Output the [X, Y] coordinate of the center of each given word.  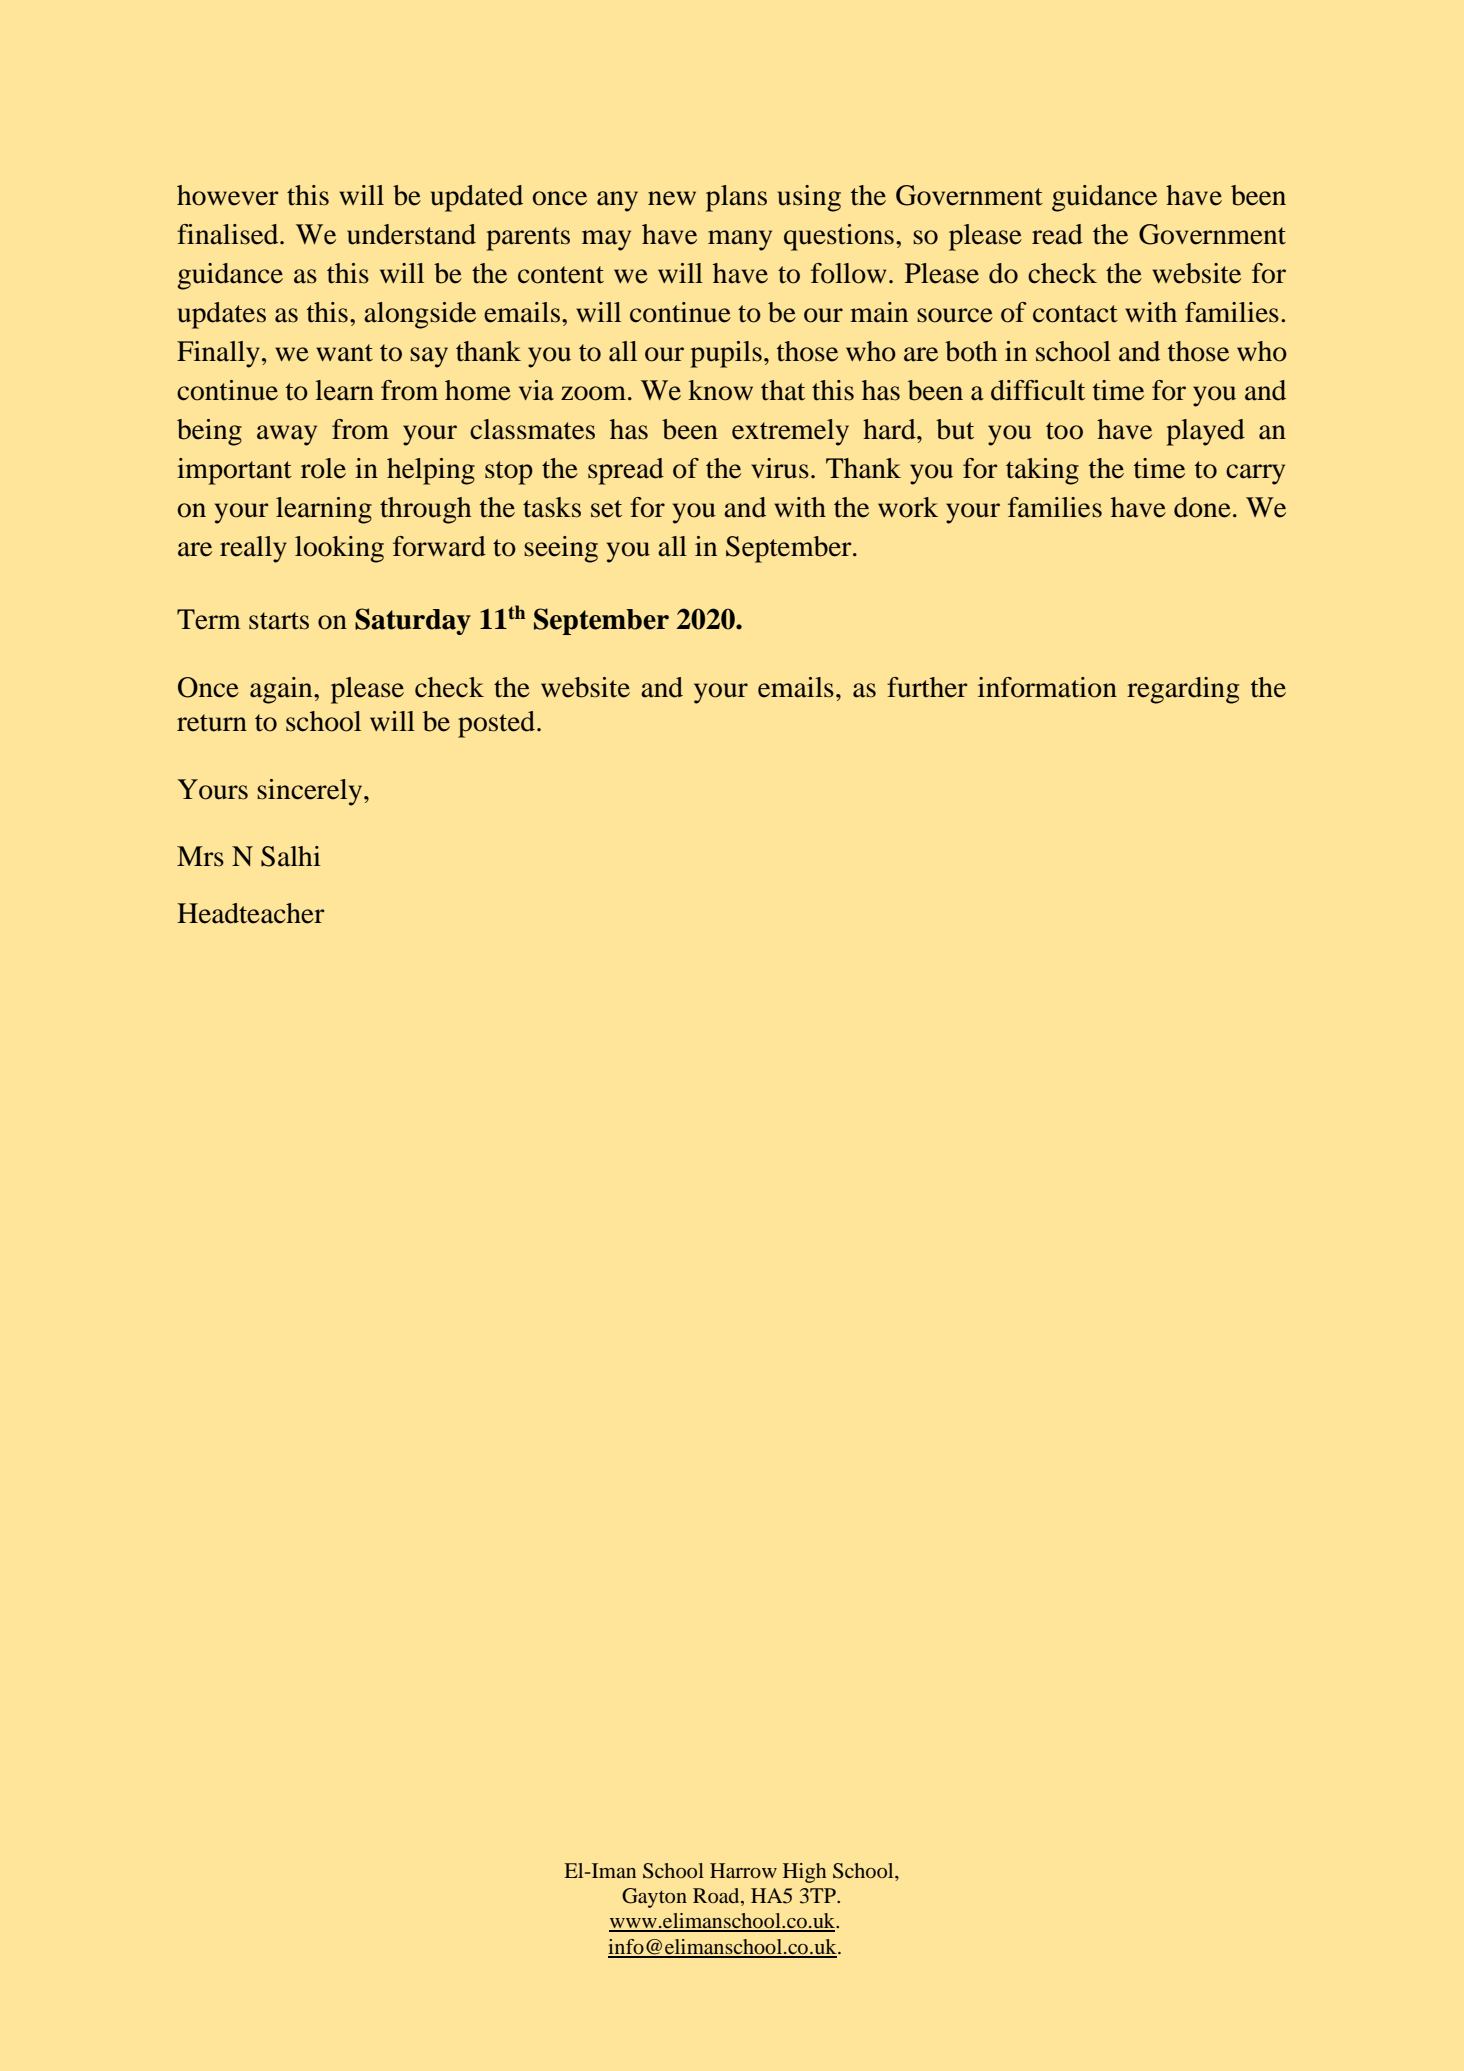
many [740, 240]
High [804, 1873]
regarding [1183, 690]
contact [1075, 314]
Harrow [743, 1870]
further [927, 687]
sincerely [311, 792]
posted [498, 724]
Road [717, 1897]
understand [411, 234]
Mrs [200, 856]
